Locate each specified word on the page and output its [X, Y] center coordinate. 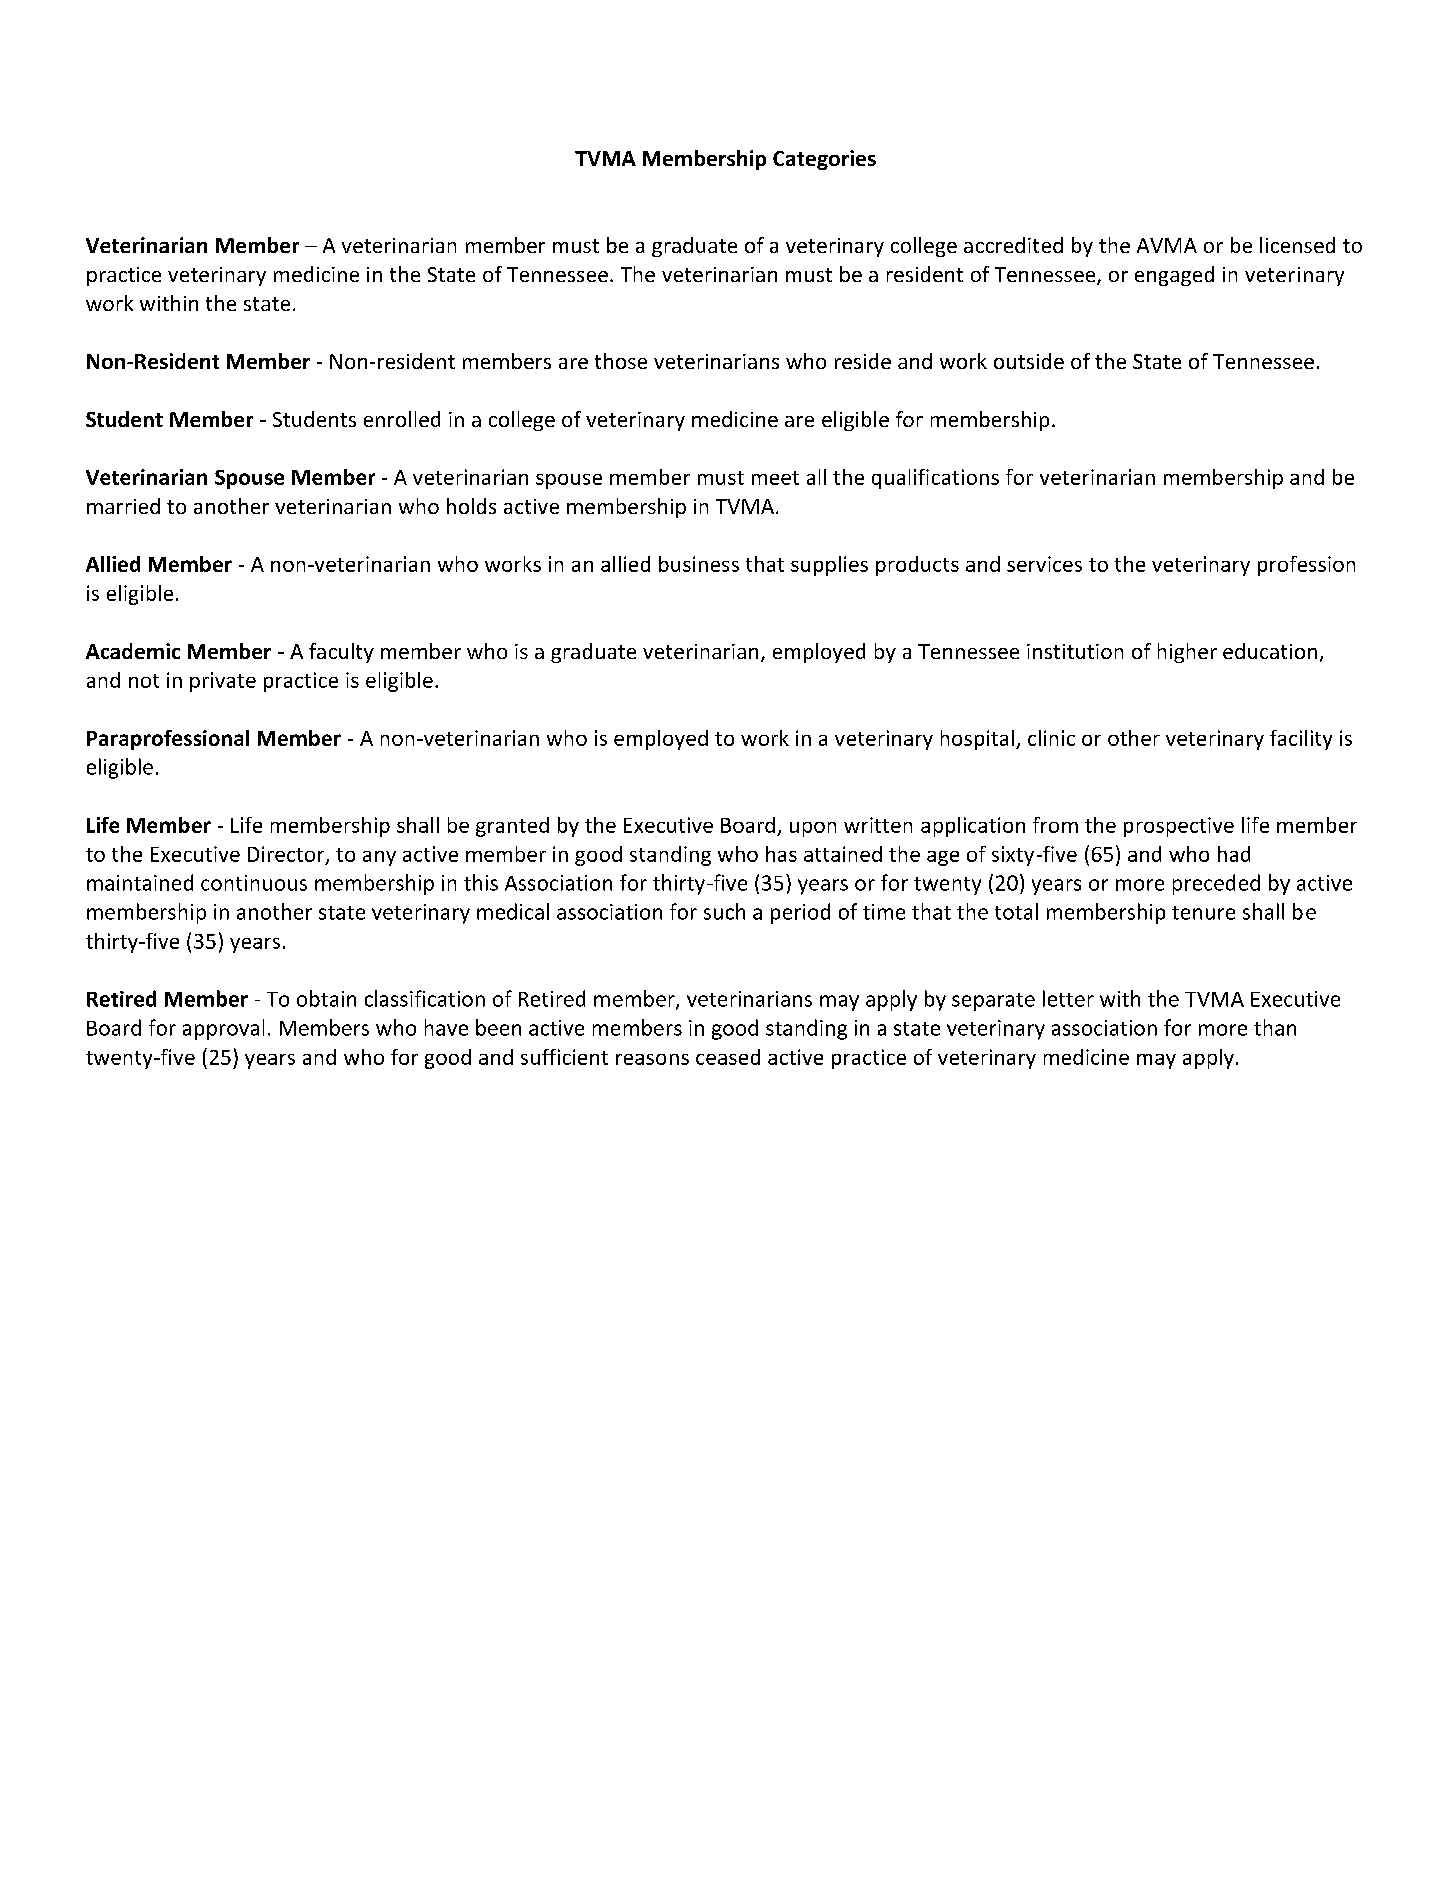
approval [223, 1029]
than [1275, 1027]
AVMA [1167, 245]
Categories [824, 160]
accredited [1013, 245]
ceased [728, 1057]
